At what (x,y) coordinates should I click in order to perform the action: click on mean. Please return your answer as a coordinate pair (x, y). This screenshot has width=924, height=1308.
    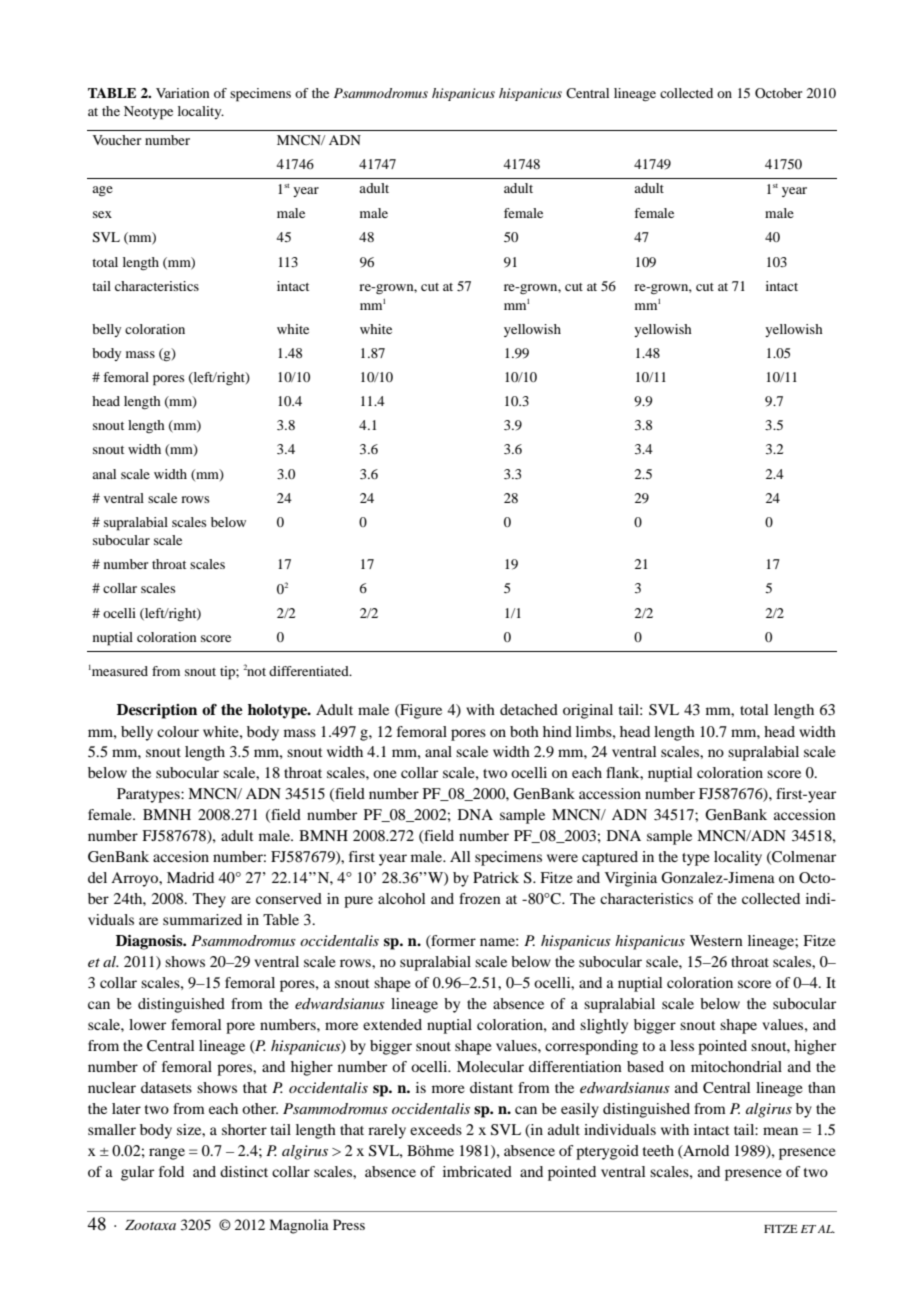
    Looking at the image, I should click on (780, 1131).
